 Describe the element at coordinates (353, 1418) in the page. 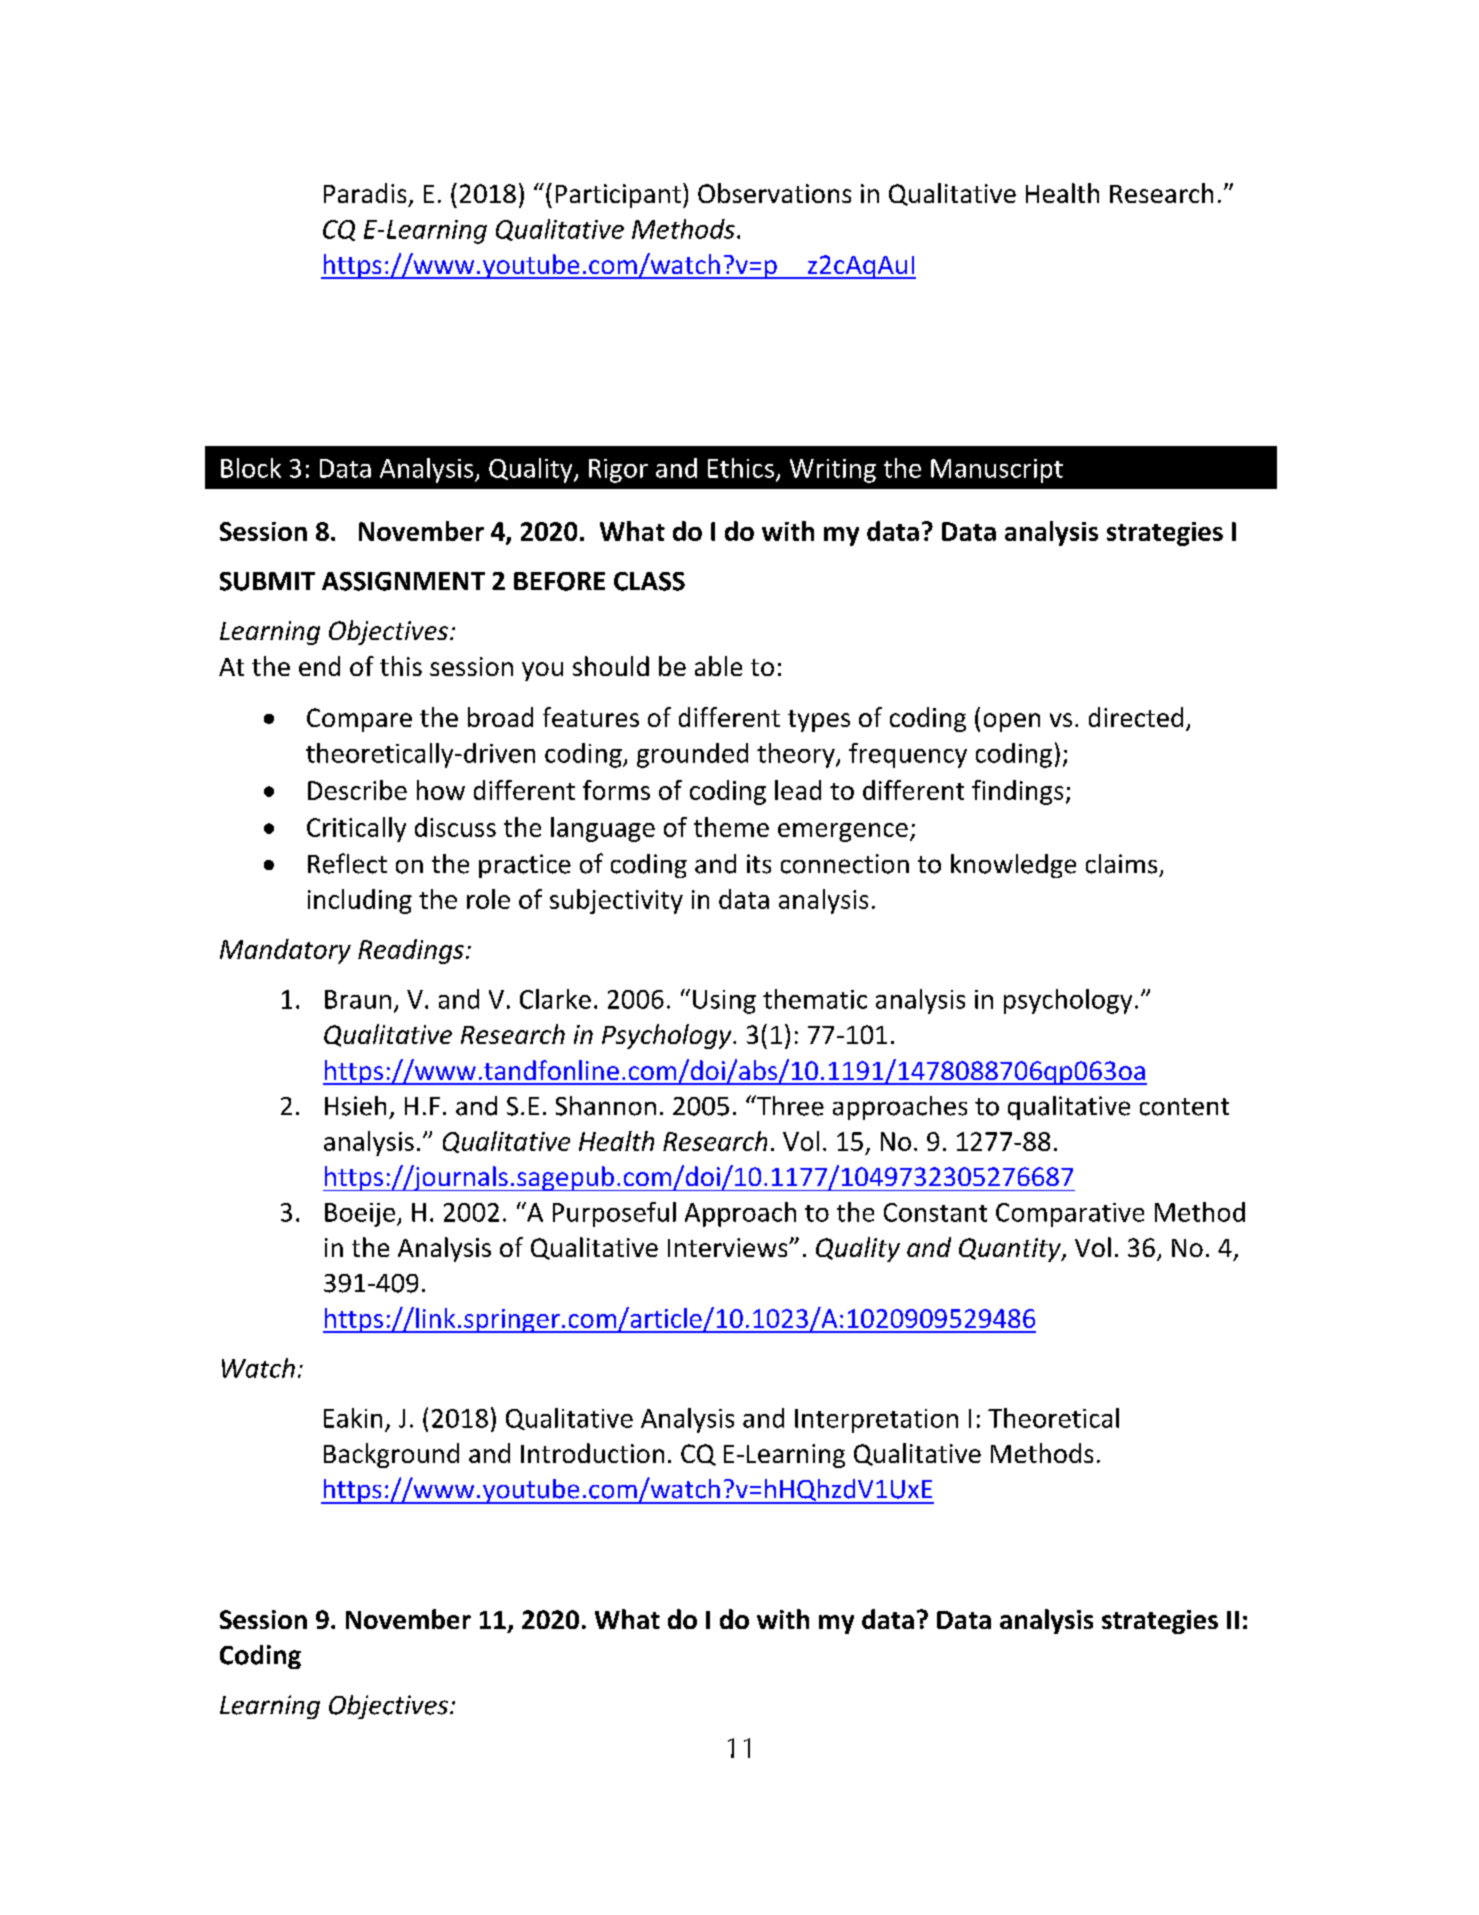

I see `Eakin` at that location.
